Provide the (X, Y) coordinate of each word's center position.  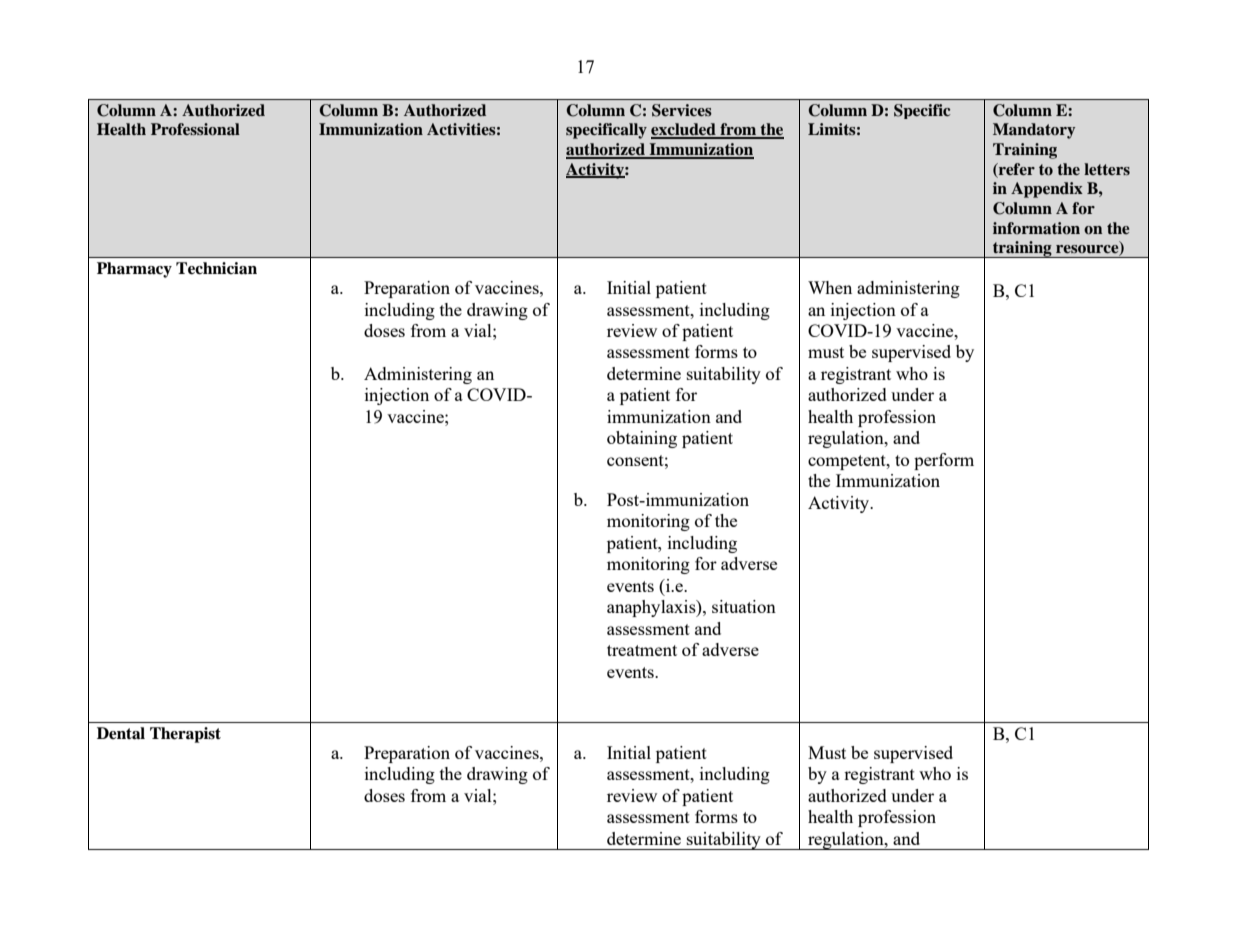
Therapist (185, 735)
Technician (216, 268)
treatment (642, 650)
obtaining (642, 439)
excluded (684, 130)
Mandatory (1034, 131)
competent (848, 462)
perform (944, 461)
